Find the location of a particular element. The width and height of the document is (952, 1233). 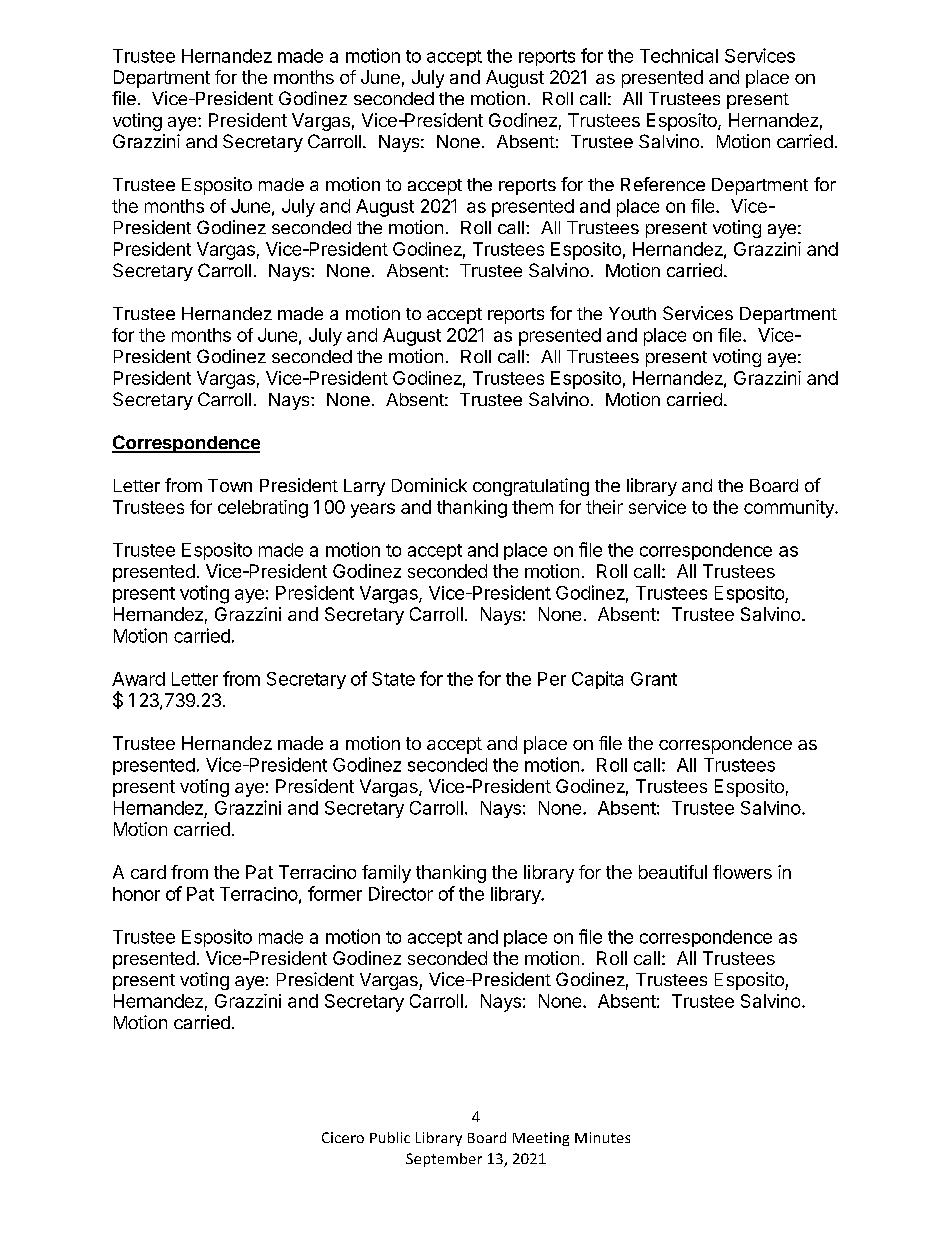

Dominick is located at coordinates (429, 485).
